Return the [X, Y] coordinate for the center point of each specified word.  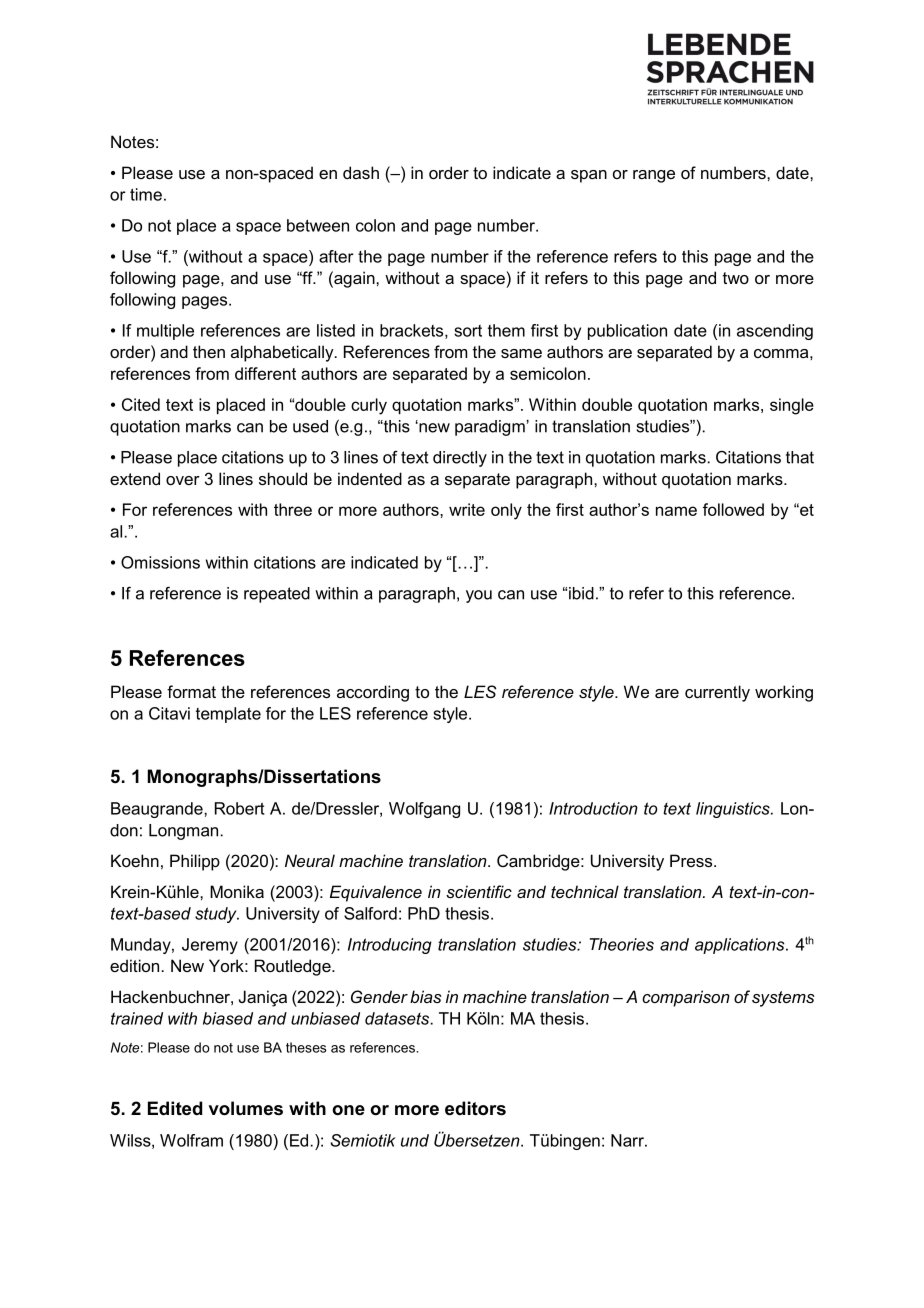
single [792, 406]
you [479, 596]
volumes [246, 1108]
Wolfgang [424, 810]
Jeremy [210, 946]
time [146, 194]
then [209, 351]
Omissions [160, 562]
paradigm [491, 428]
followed [733, 509]
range [654, 176]
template [228, 715]
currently [717, 693]
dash [361, 172]
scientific [479, 891]
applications [741, 946]
